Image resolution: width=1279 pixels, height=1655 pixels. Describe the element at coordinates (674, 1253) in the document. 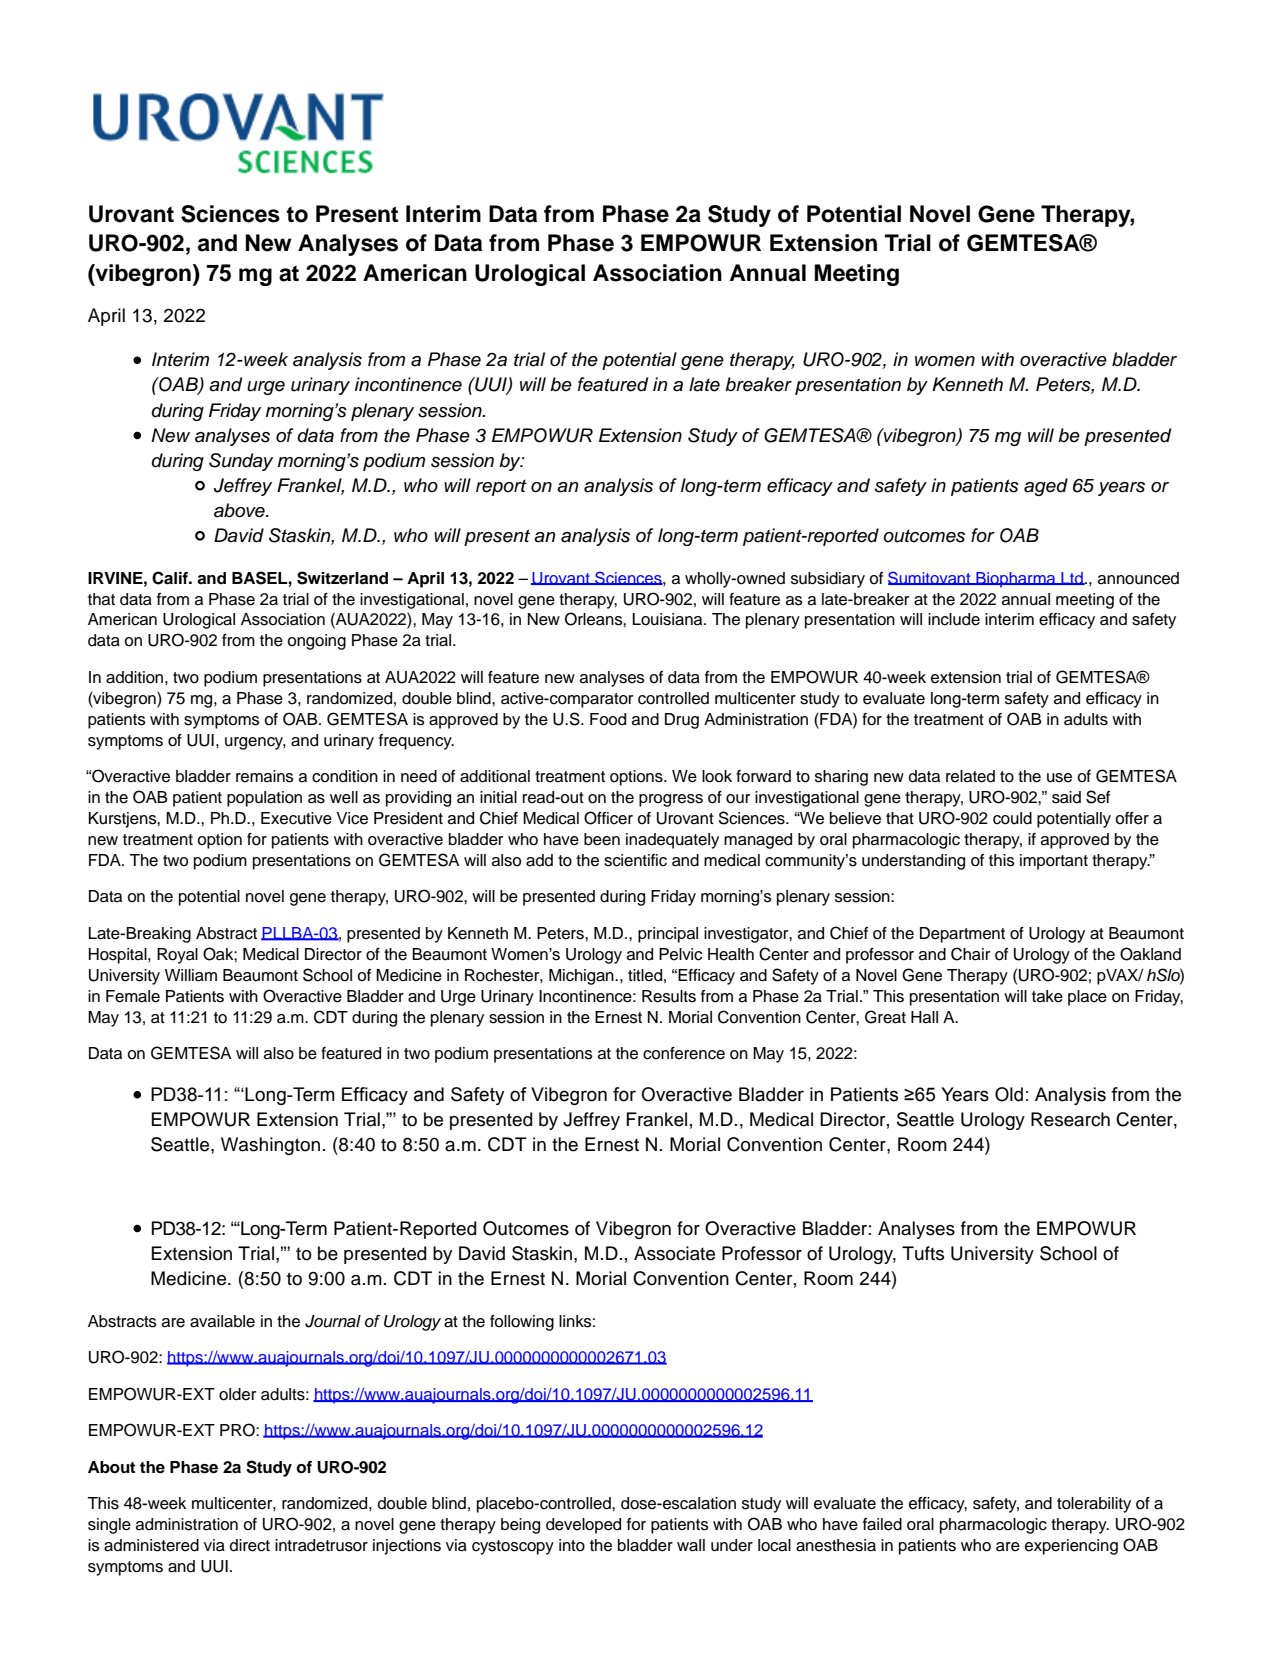

I see `Associate` at that location.
